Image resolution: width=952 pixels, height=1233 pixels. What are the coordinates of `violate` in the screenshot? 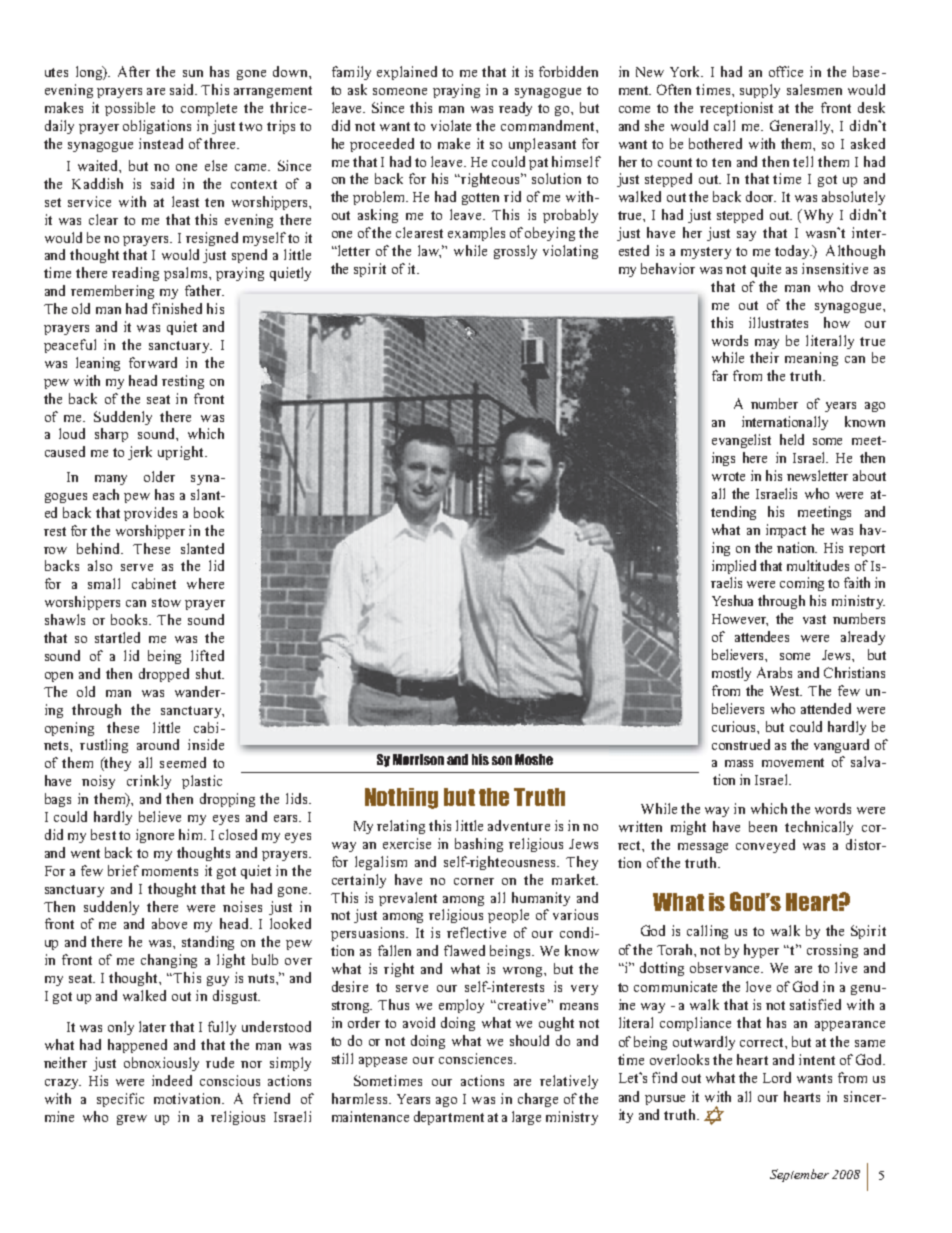 It's located at (451, 125).
